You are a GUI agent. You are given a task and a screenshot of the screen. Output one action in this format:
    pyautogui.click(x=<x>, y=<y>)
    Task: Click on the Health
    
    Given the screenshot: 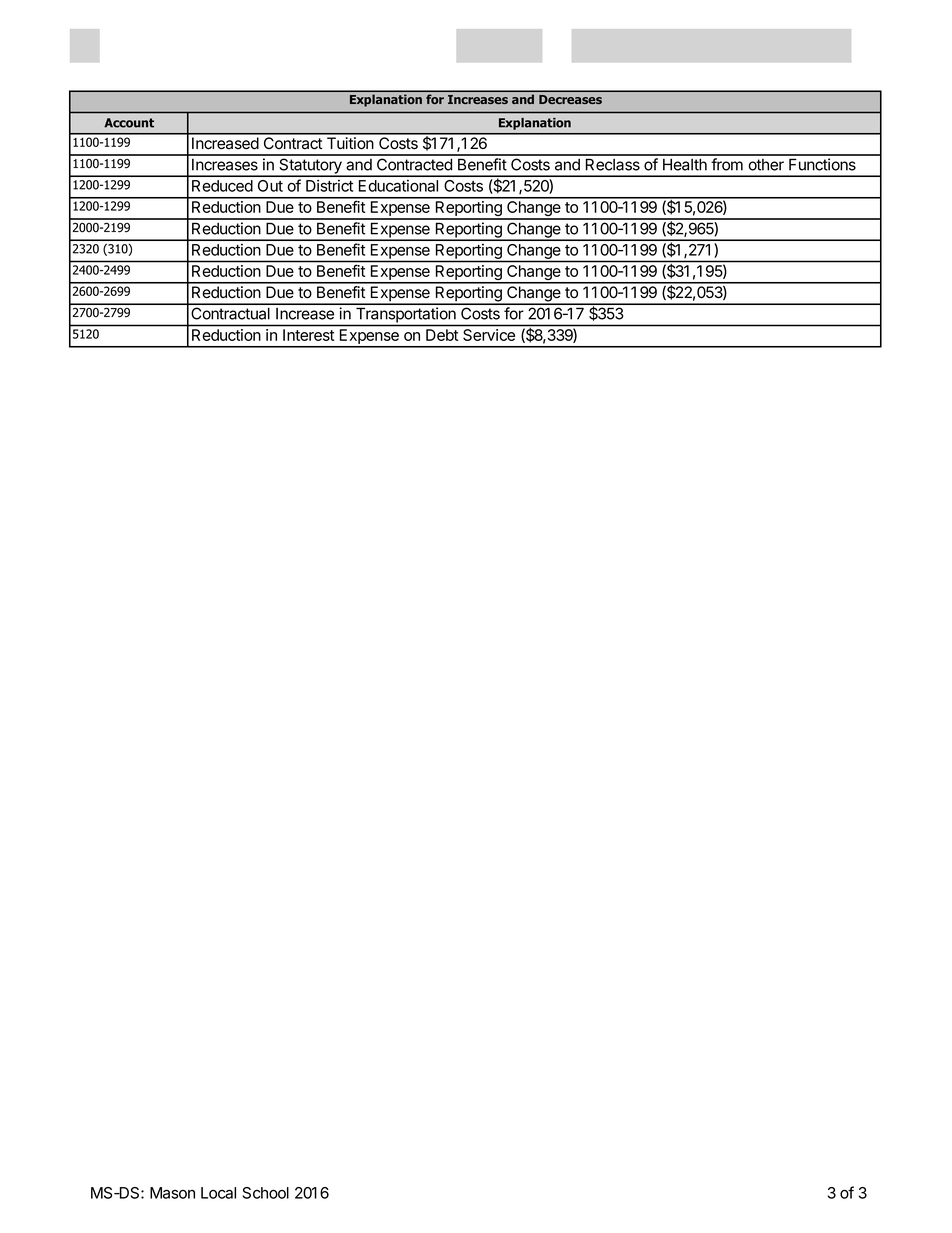 What is the action you would take?
    pyautogui.click(x=685, y=165)
